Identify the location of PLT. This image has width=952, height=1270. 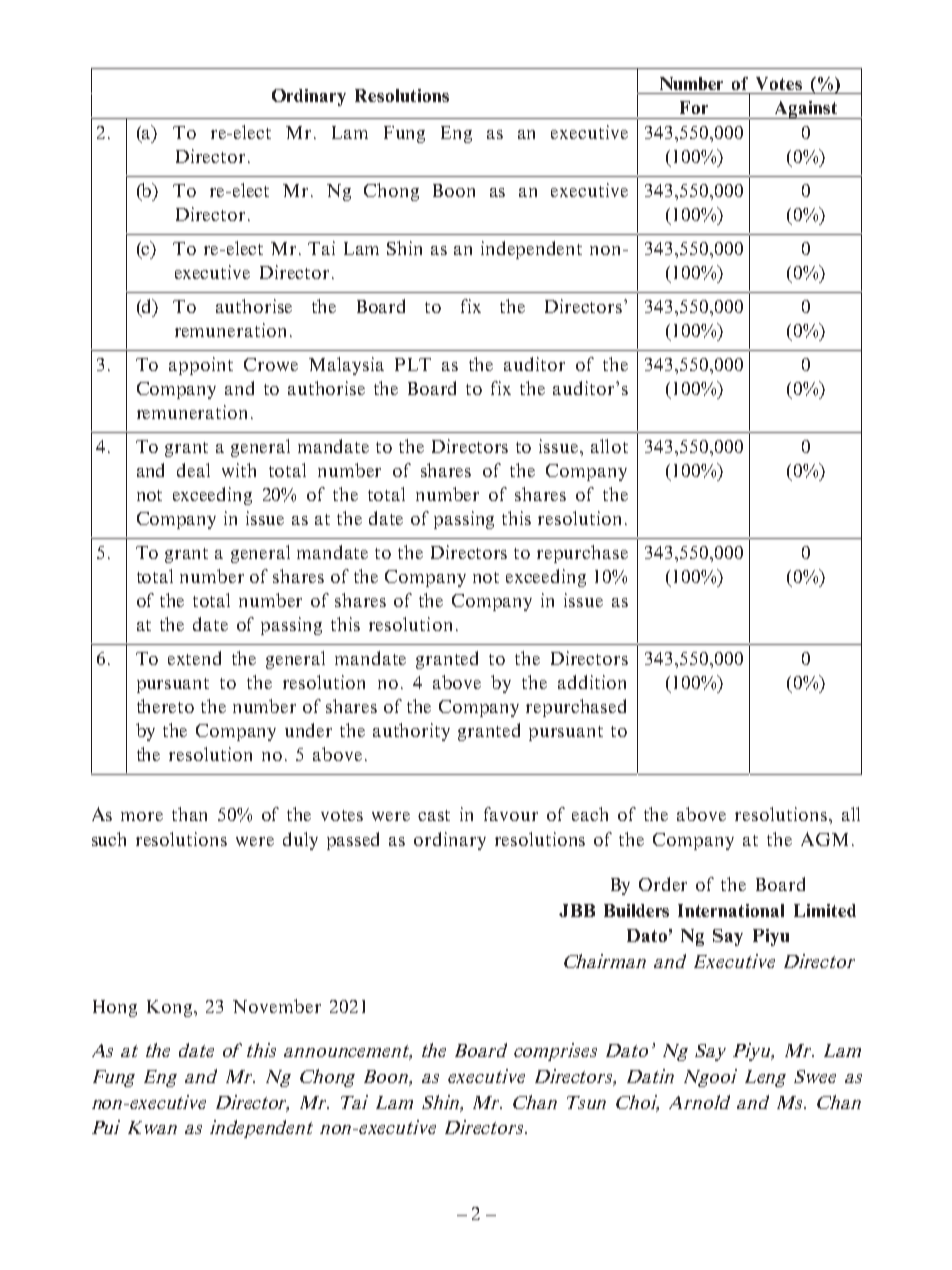
(413, 364).
